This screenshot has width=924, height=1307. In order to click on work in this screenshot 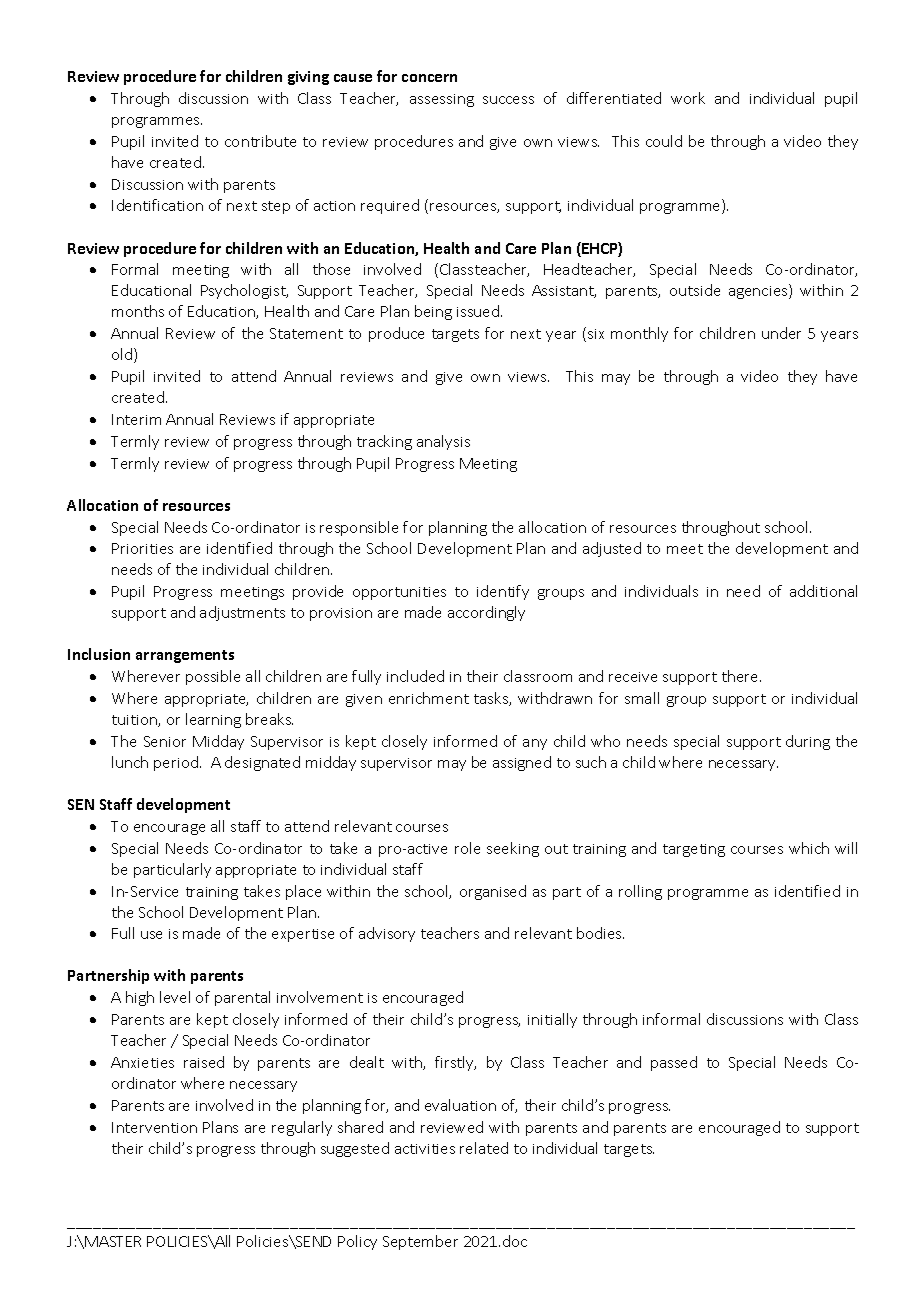, I will do `click(688, 98)`.
